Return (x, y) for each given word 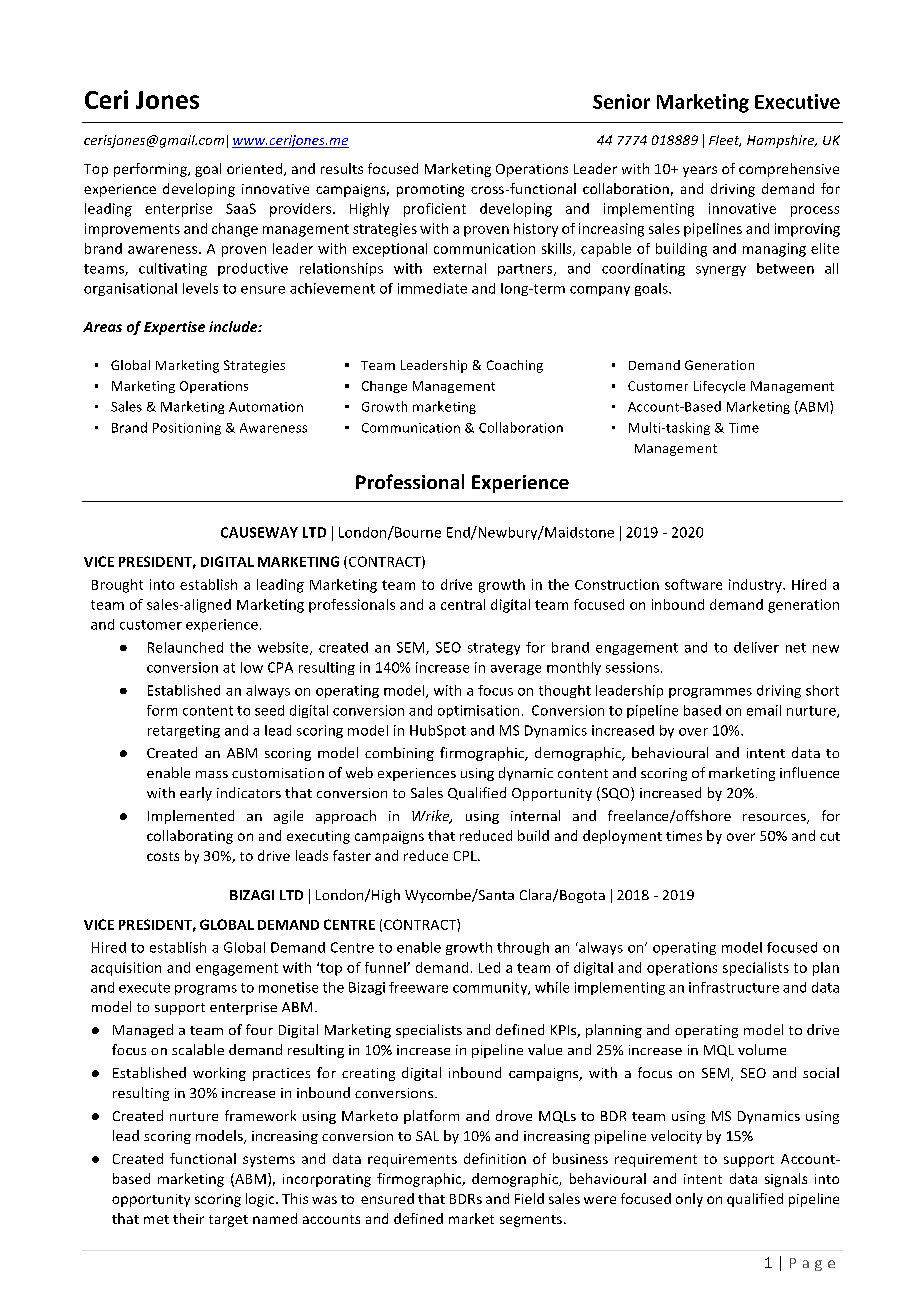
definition (495, 1158)
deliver (756, 647)
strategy (494, 649)
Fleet (725, 141)
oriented (254, 168)
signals (786, 1180)
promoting (430, 190)
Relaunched (185, 647)
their (188, 1218)
